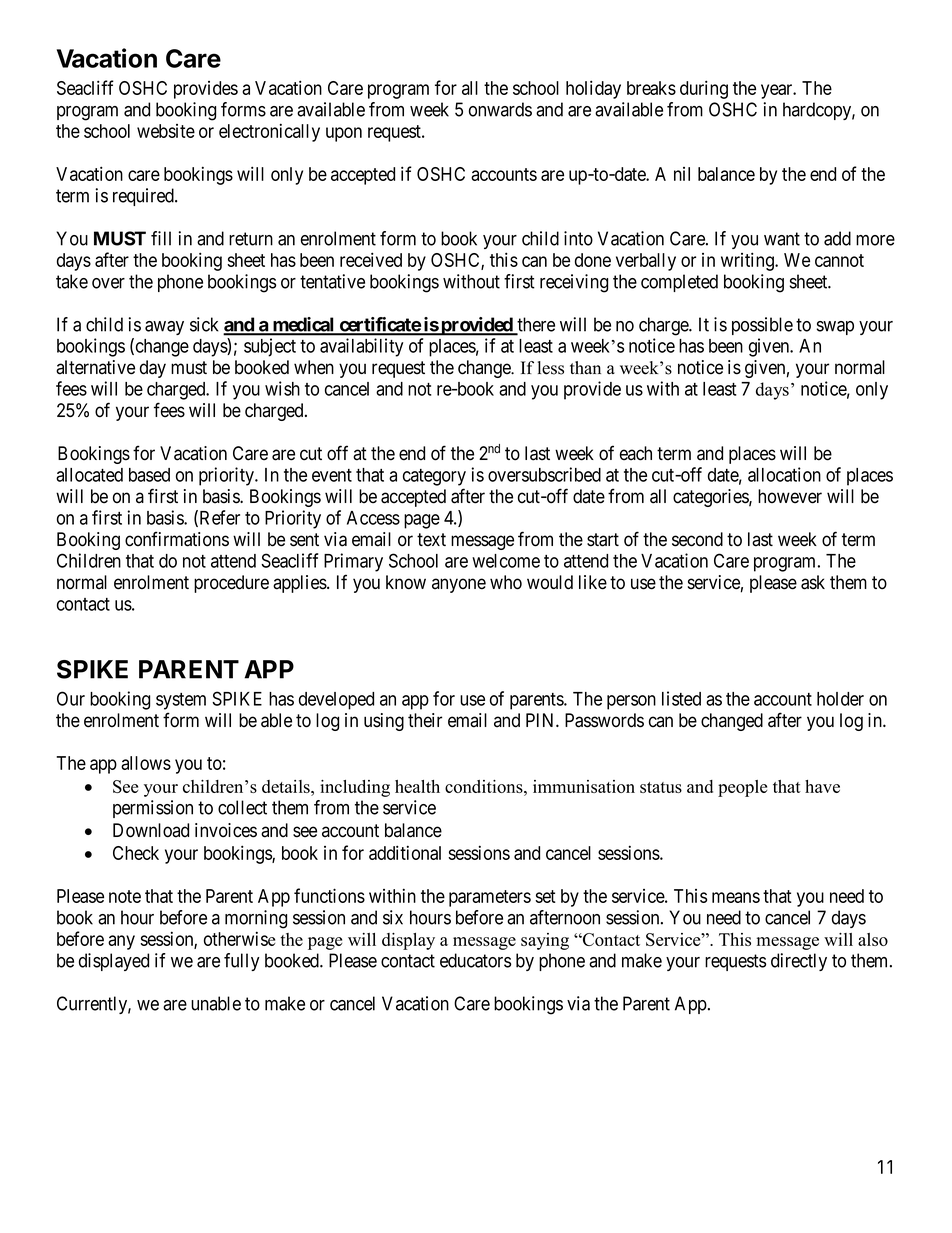 This screenshot has height=1233, width=952. What do you see at coordinates (790, 496) in the screenshot?
I see `however` at bounding box center [790, 496].
